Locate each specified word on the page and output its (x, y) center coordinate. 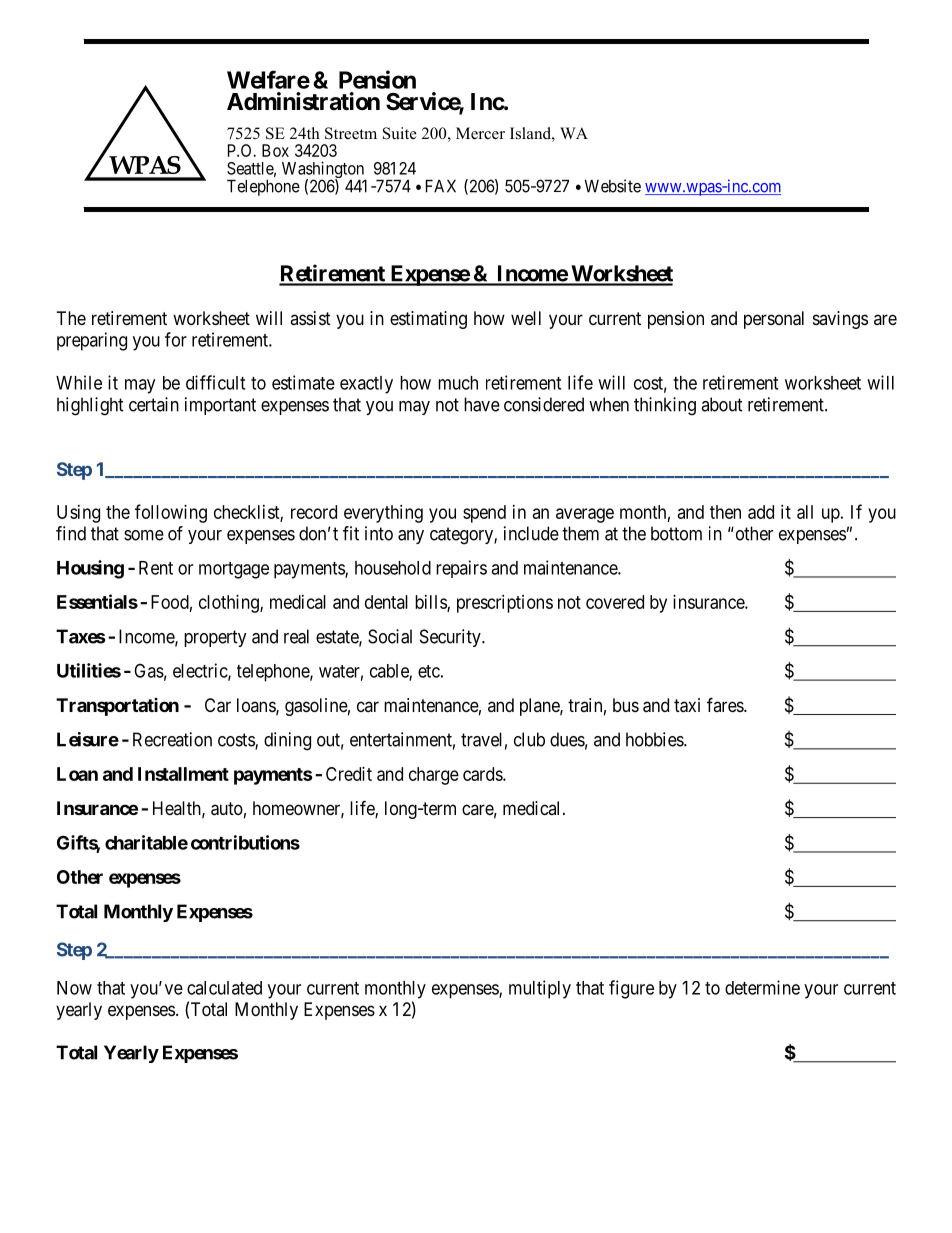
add (761, 512)
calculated (224, 988)
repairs (461, 569)
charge (434, 776)
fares (726, 704)
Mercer (480, 133)
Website (612, 186)
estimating (428, 320)
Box (275, 150)
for (176, 339)
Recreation (172, 739)
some (144, 535)
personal (774, 320)
